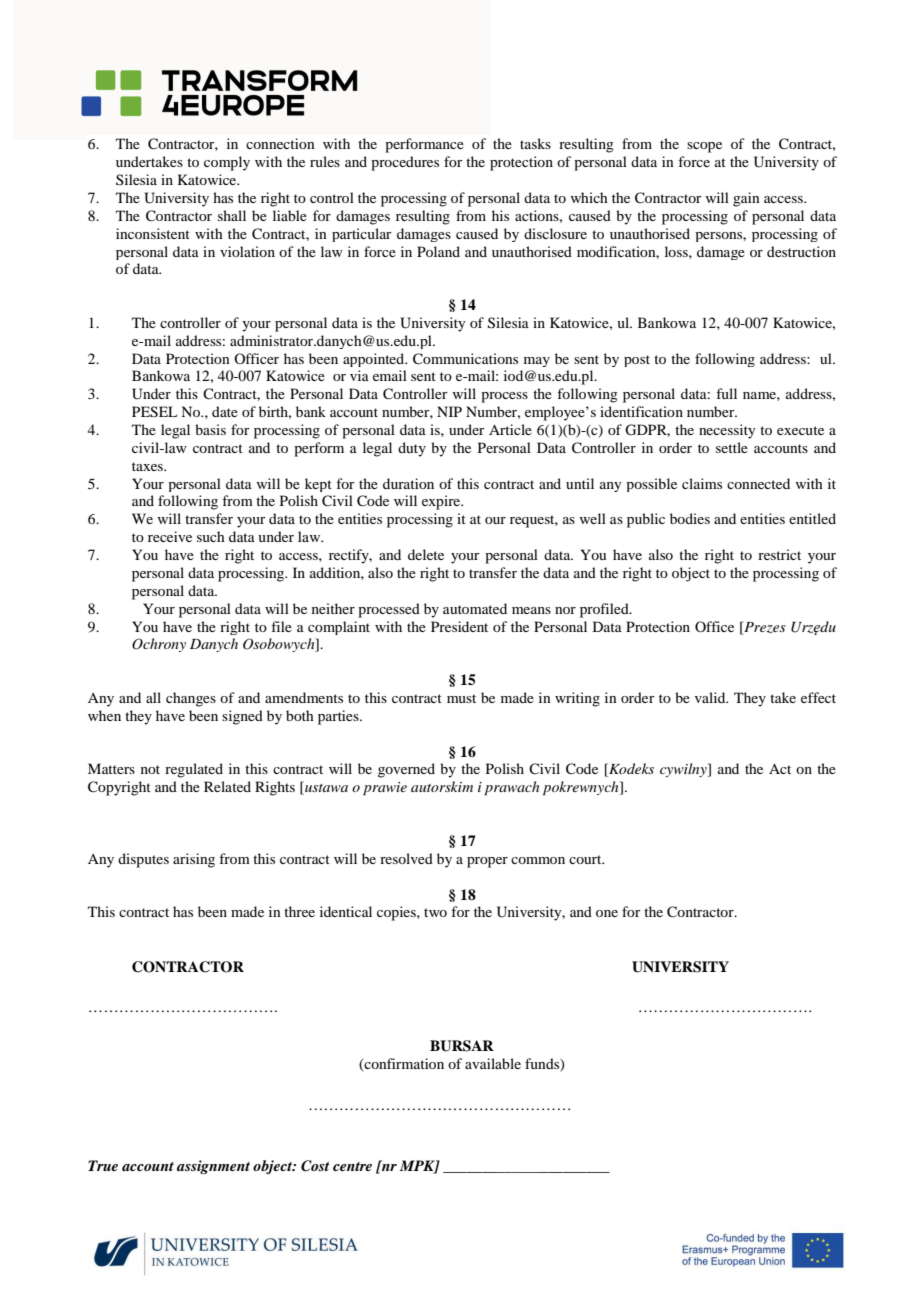 The height and width of the screenshot is (1308, 924). Describe the element at coordinates (227, 163) in the screenshot. I see `comply` at that location.
